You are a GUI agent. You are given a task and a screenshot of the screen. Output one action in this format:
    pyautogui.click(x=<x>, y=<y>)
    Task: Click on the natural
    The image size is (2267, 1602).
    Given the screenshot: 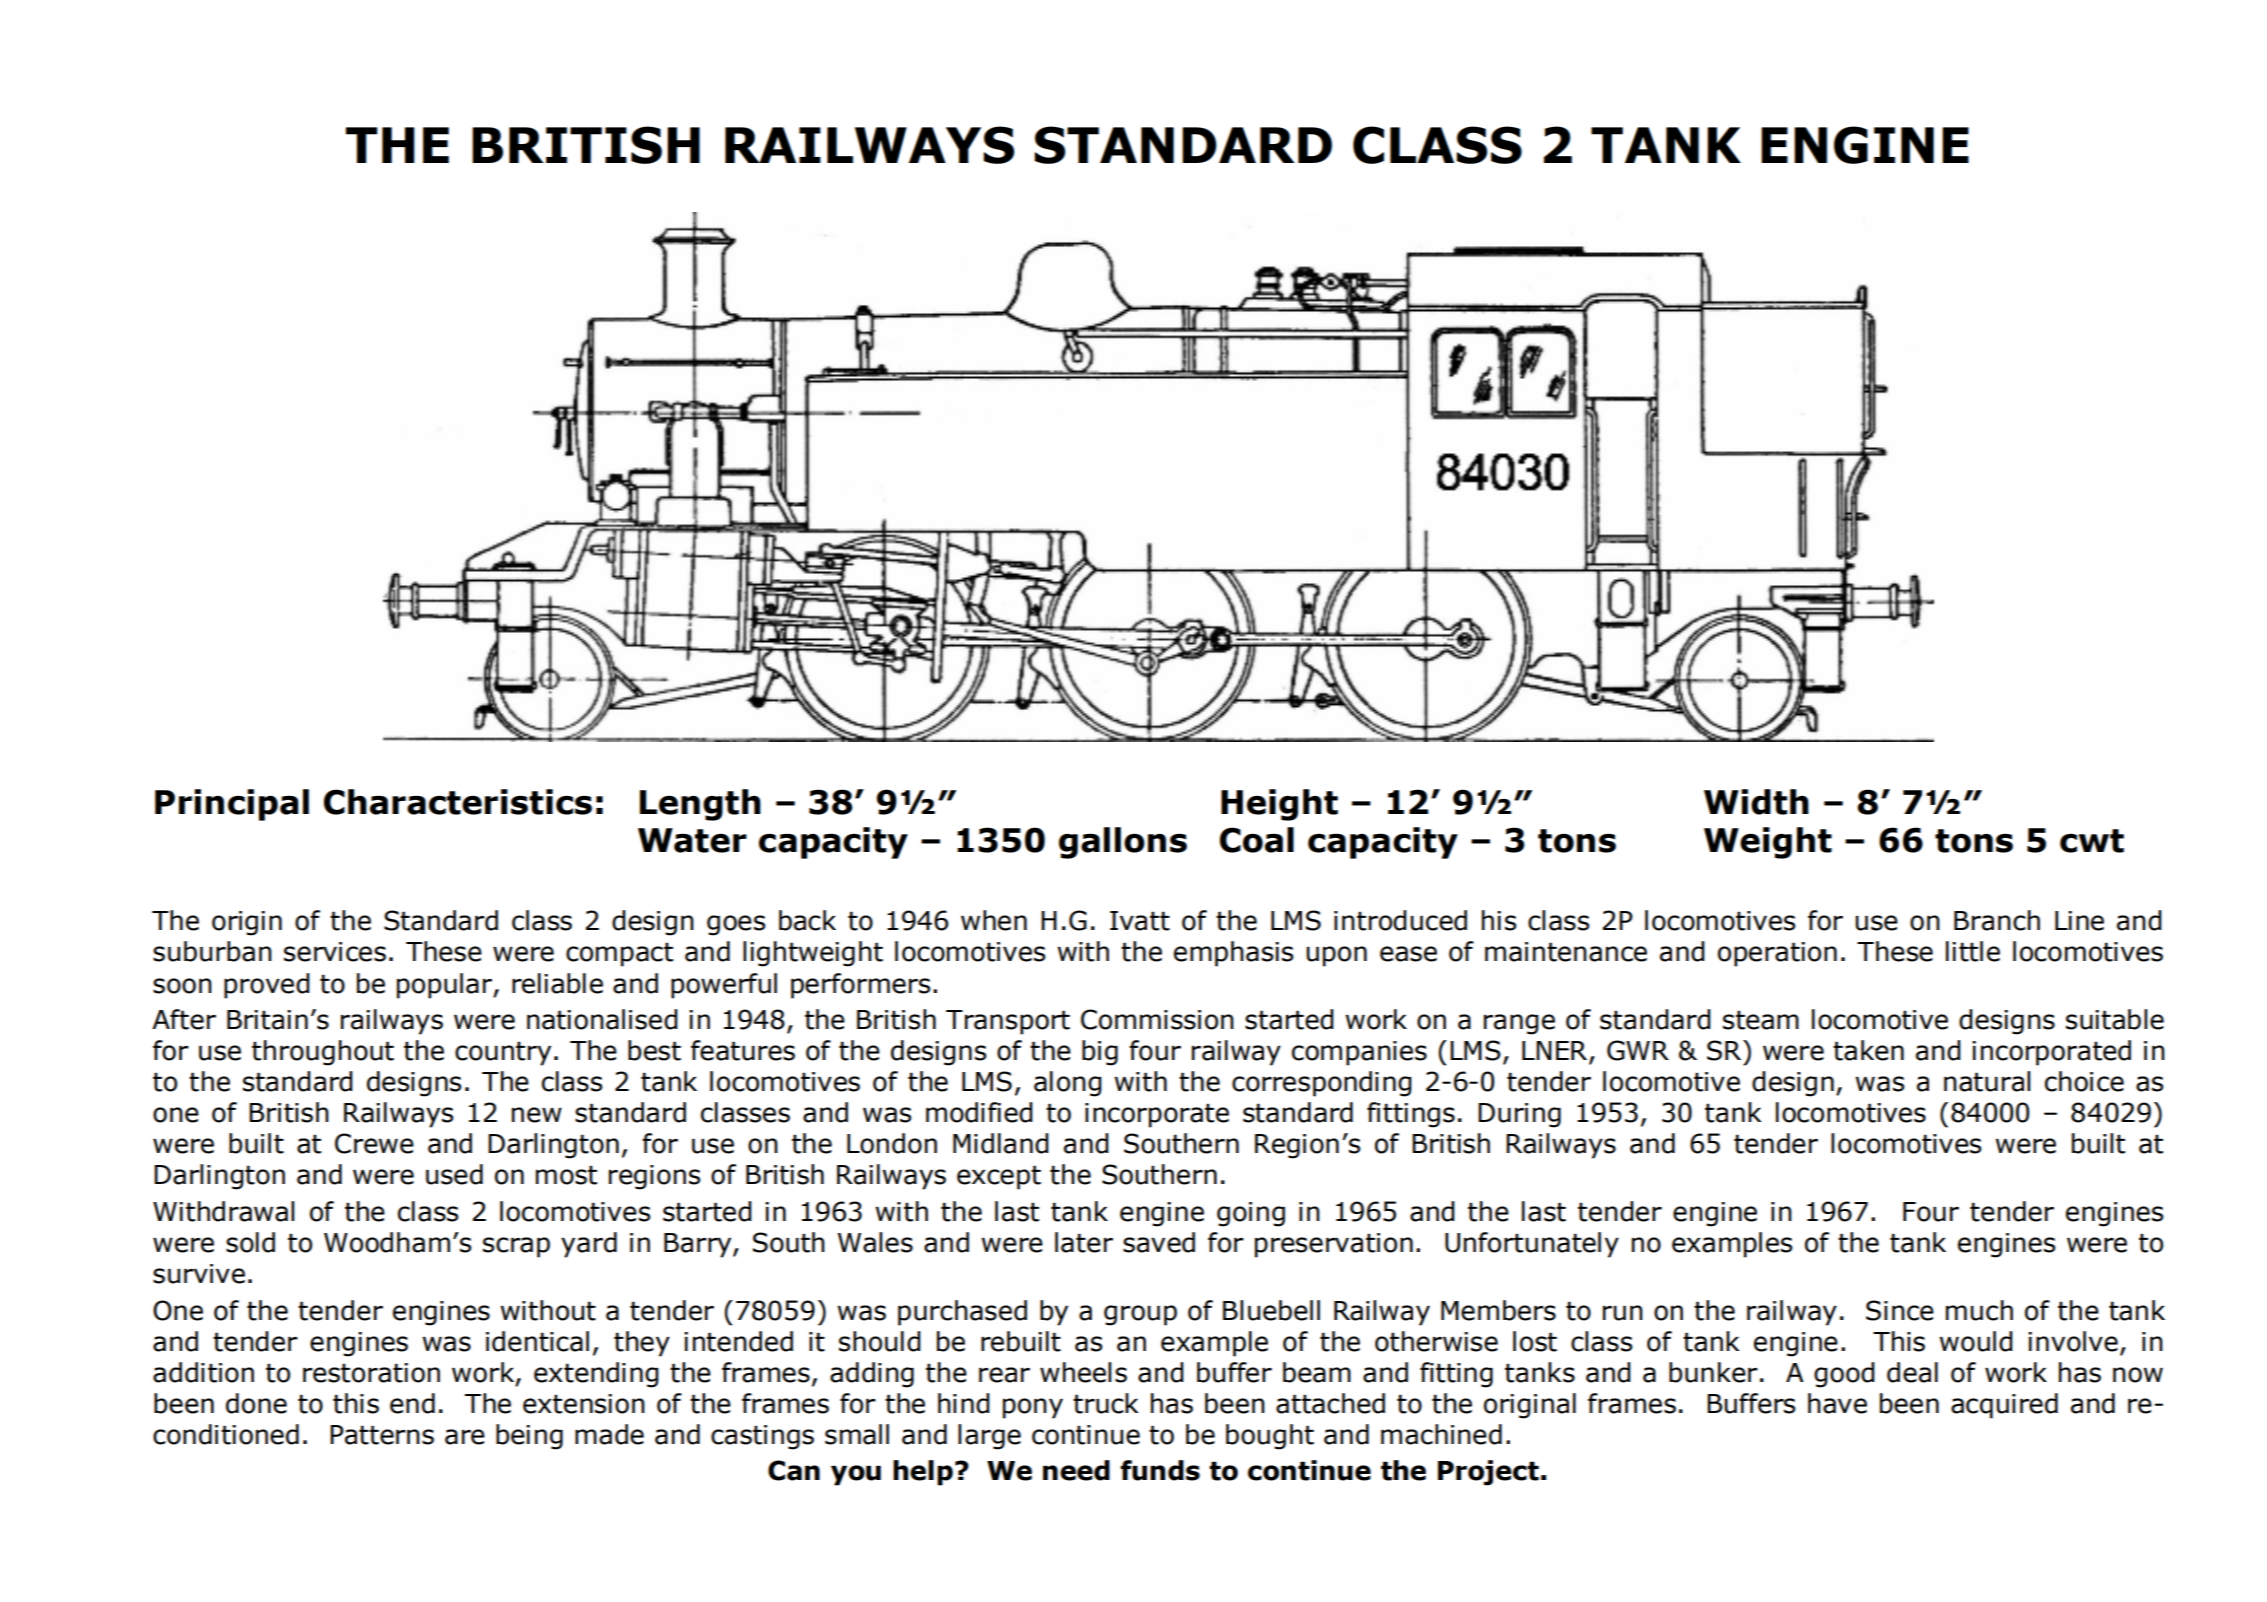 What is the action you would take?
    pyautogui.click(x=1987, y=1081)
